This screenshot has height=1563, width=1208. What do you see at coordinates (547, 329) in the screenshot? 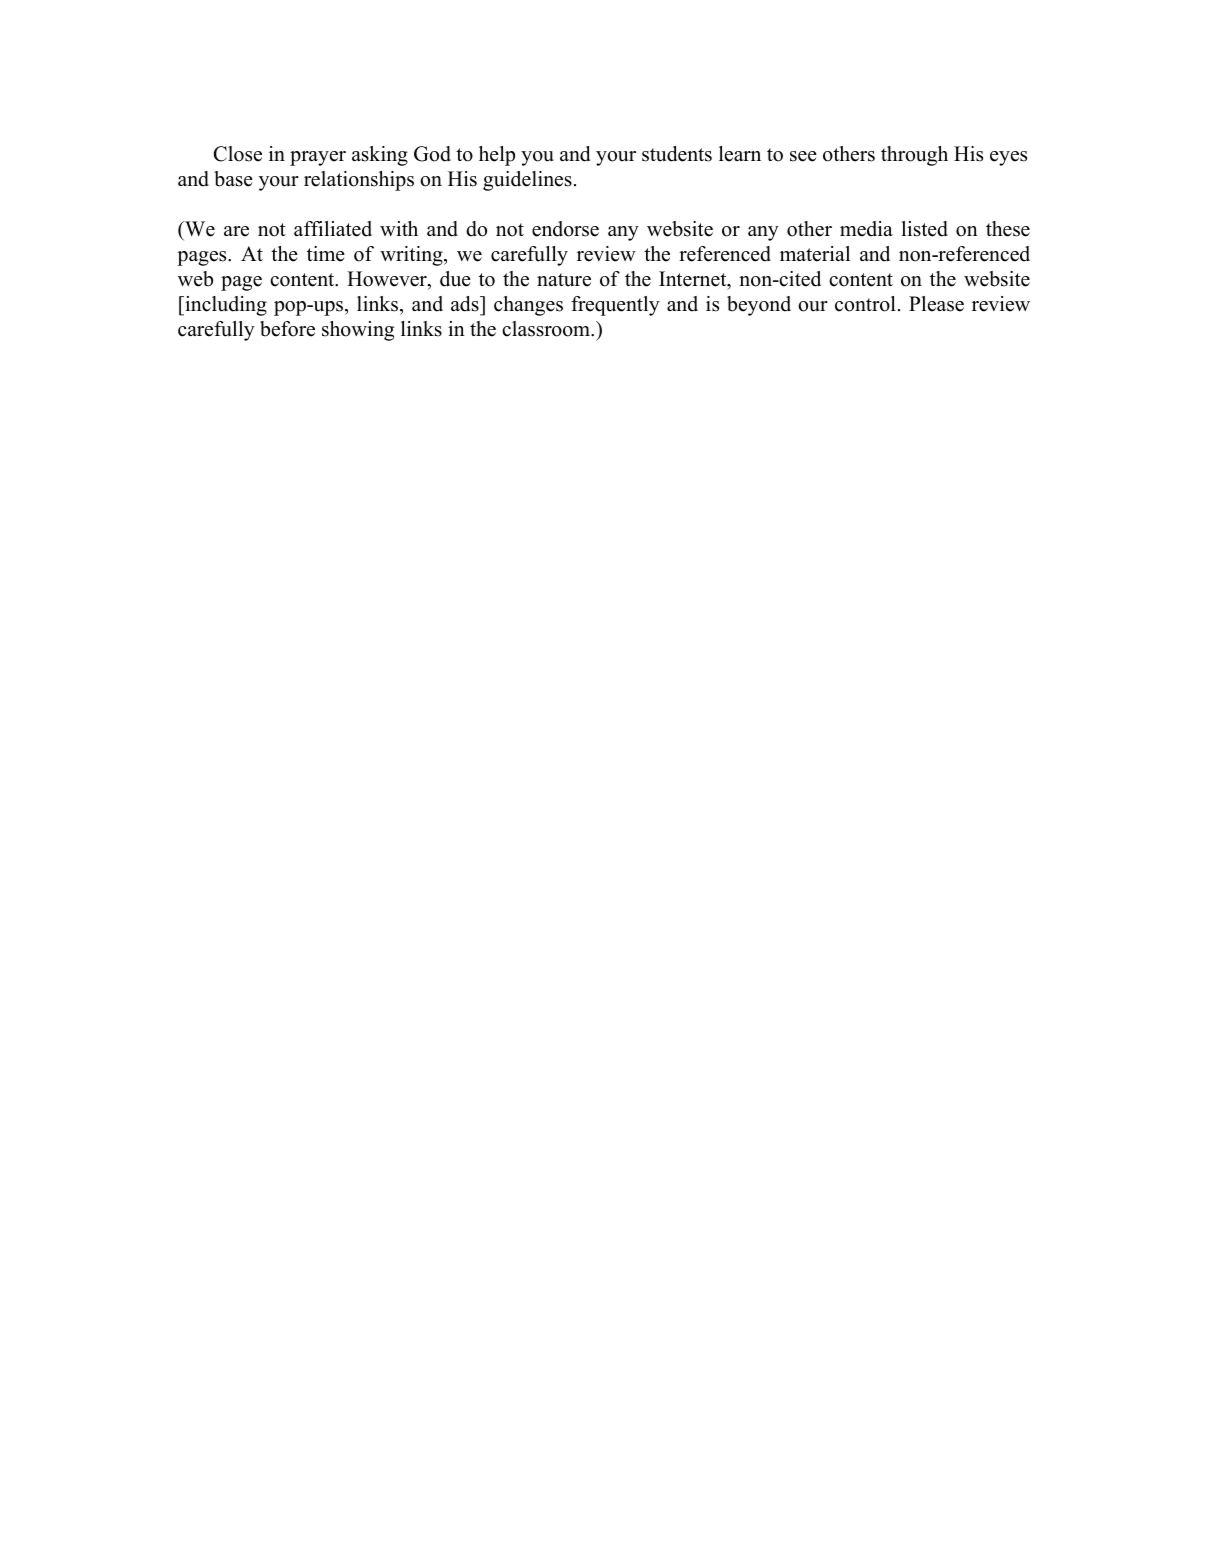
I see `classroom` at bounding box center [547, 329].
